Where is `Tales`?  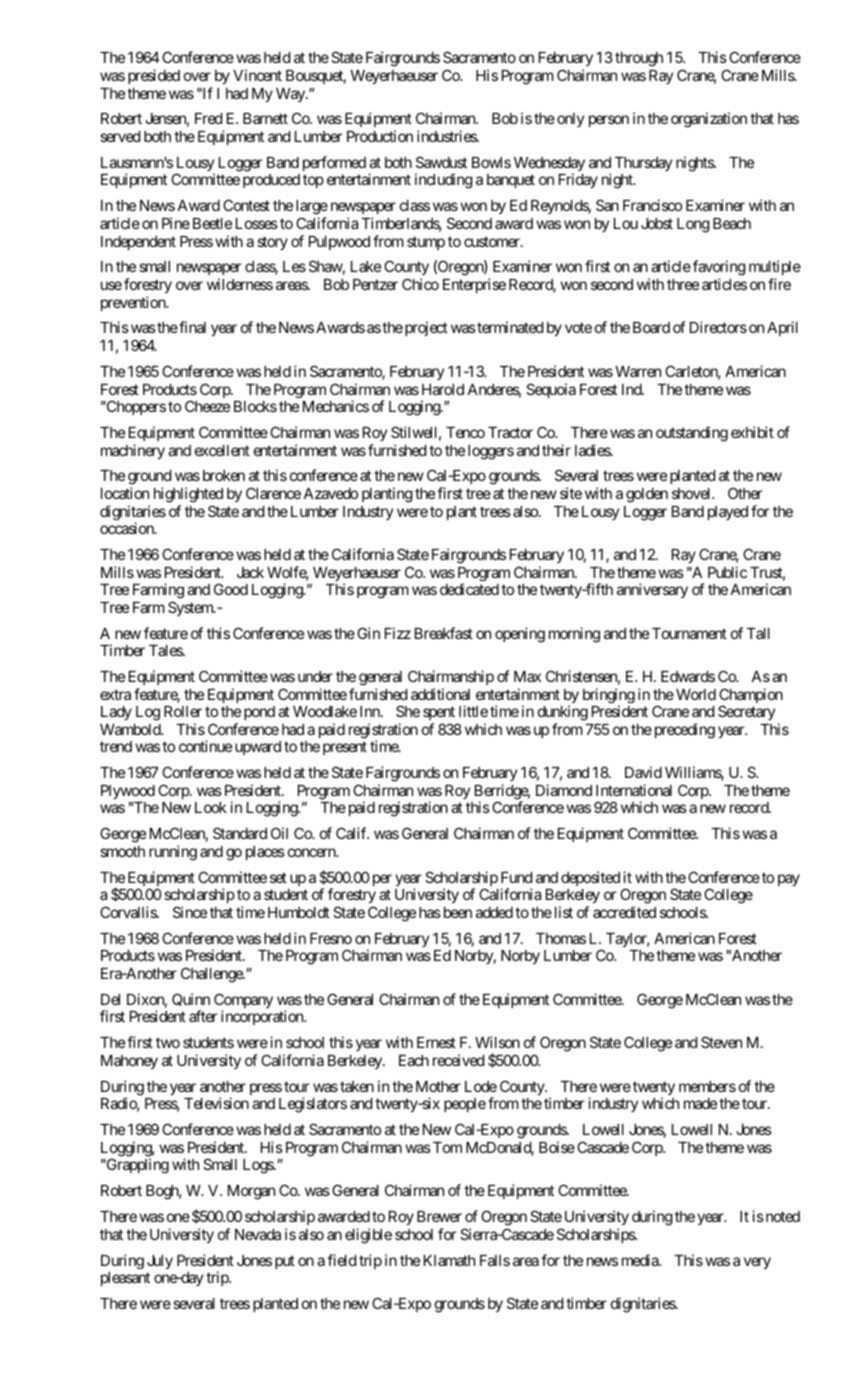 Tales is located at coordinates (166, 650).
